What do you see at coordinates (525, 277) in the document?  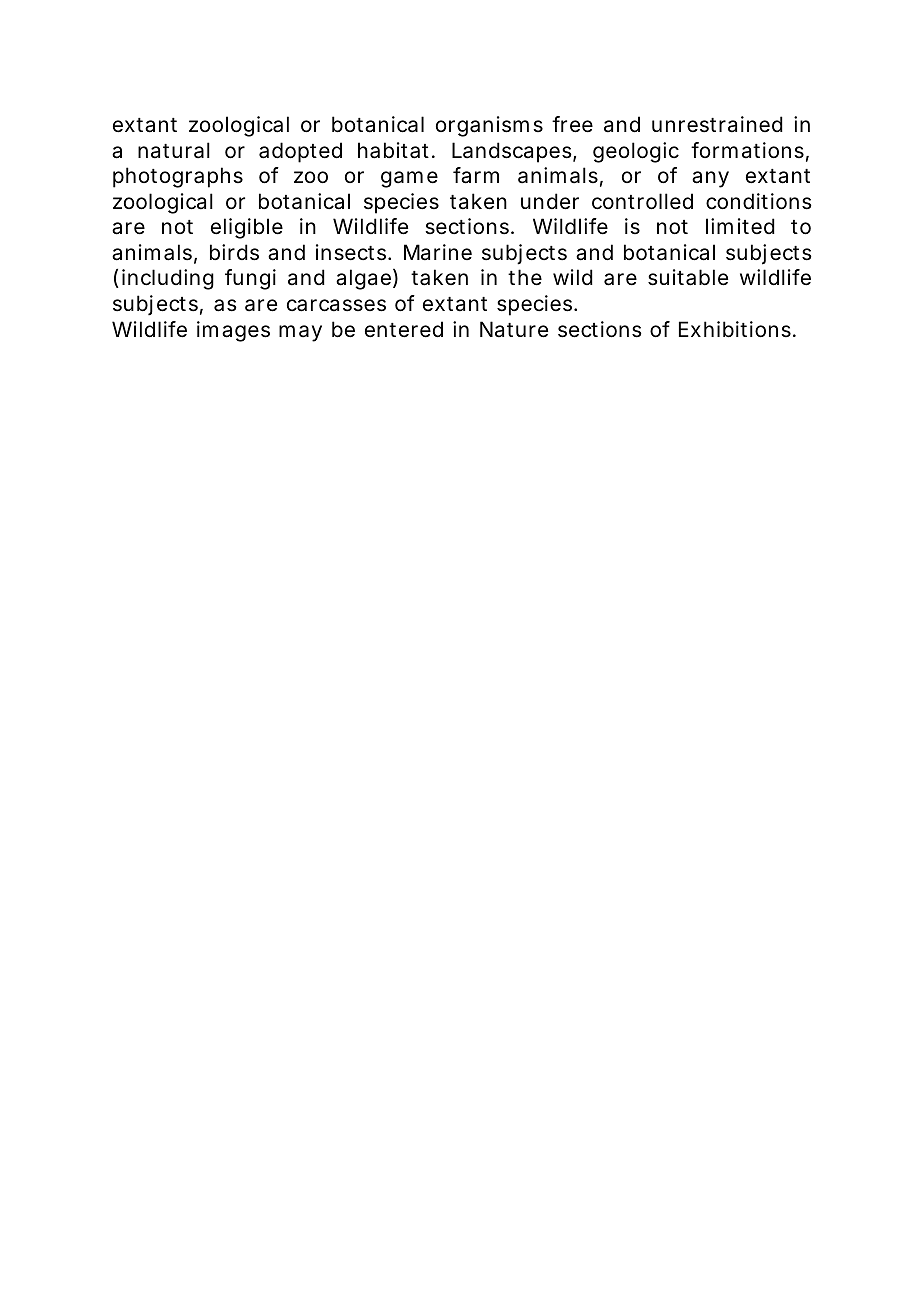 I see `the` at bounding box center [525, 277].
